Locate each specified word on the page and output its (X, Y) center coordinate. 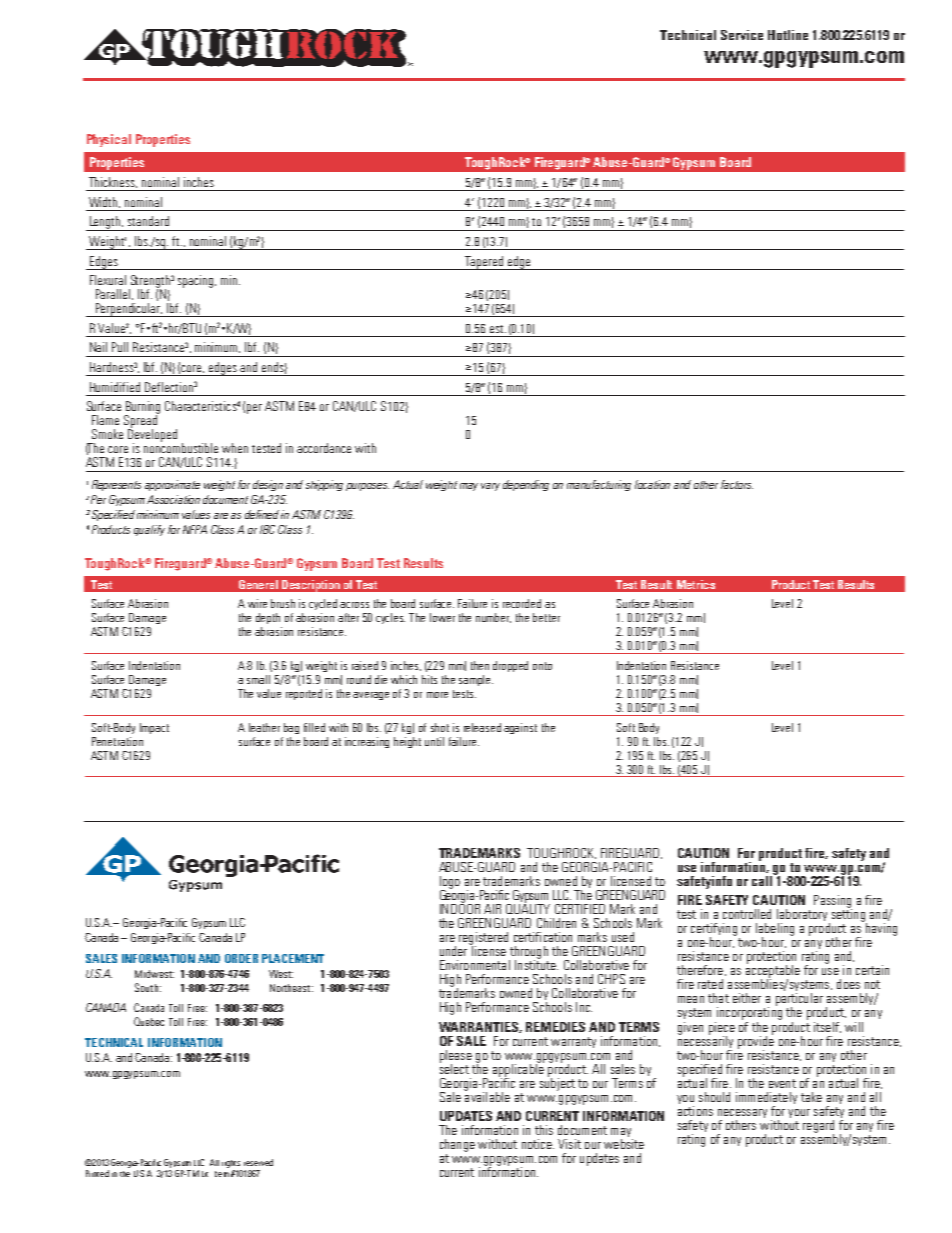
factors (737, 484)
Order (241, 958)
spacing (197, 281)
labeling (775, 931)
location (652, 484)
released (482, 727)
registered (483, 939)
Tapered (484, 263)
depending (526, 485)
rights (231, 1164)
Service (742, 35)
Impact (154, 728)
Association (173, 499)
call (763, 879)
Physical (109, 140)
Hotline (788, 35)
